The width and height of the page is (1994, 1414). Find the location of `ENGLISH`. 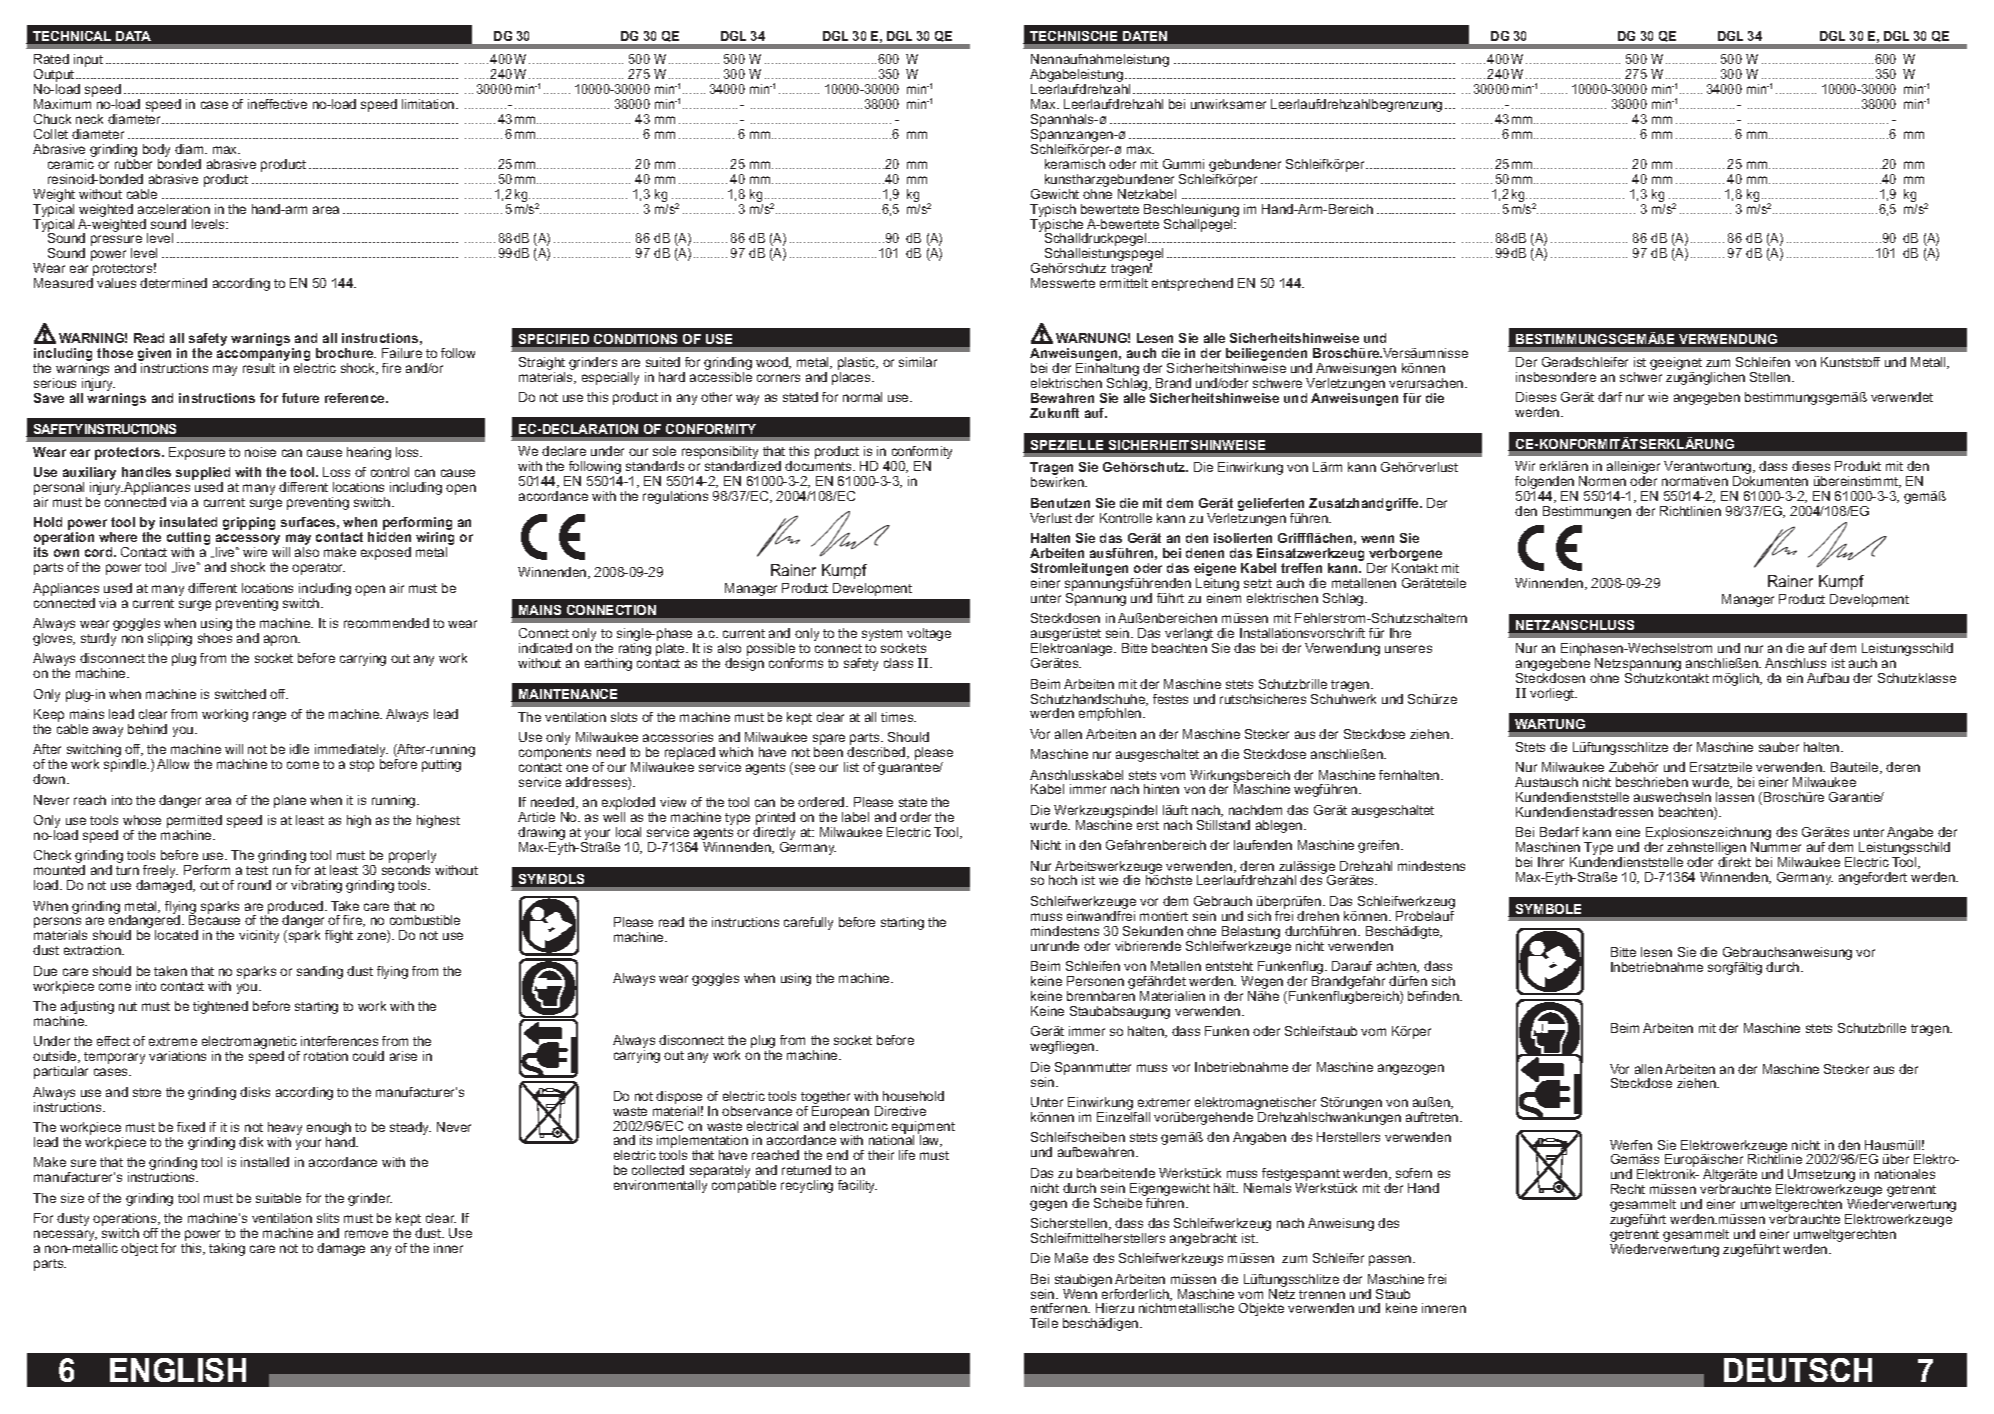

ENGLISH is located at coordinates (178, 1370).
